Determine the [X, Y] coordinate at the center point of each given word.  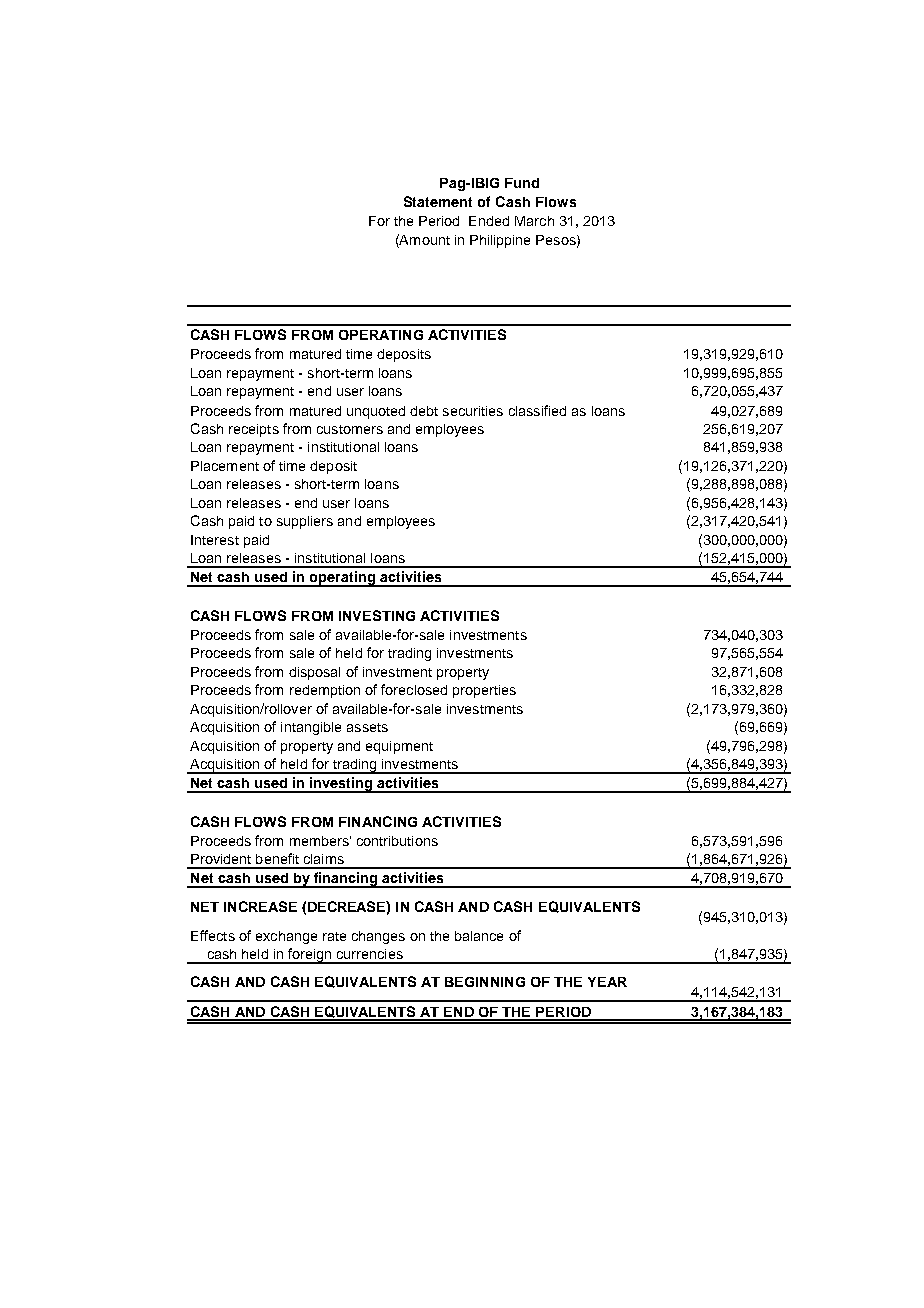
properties [484, 691]
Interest [215, 540]
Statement [438, 201]
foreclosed [414, 689]
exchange [286, 937]
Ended [489, 221]
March [534, 221]
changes [378, 937]
